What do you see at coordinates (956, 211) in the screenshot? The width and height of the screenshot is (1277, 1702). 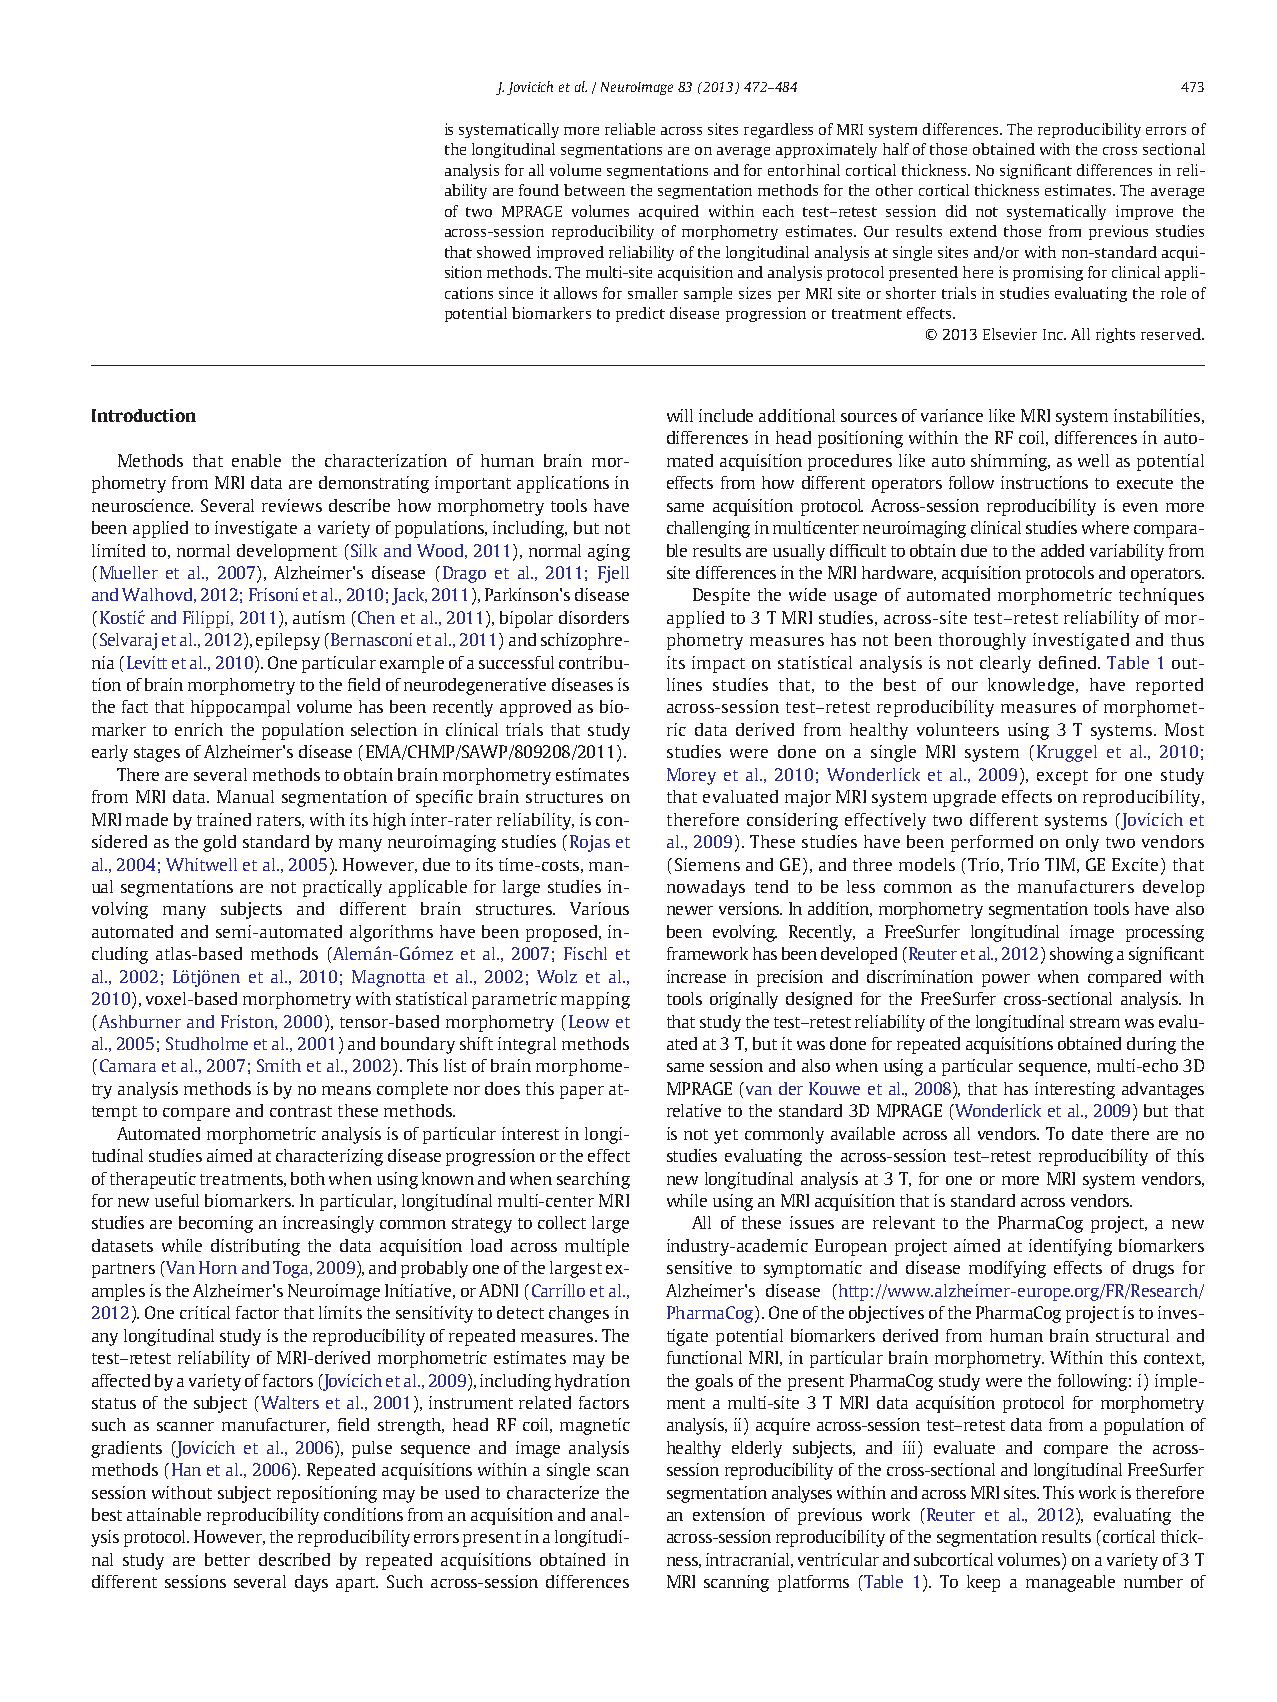 I see `did` at bounding box center [956, 211].
